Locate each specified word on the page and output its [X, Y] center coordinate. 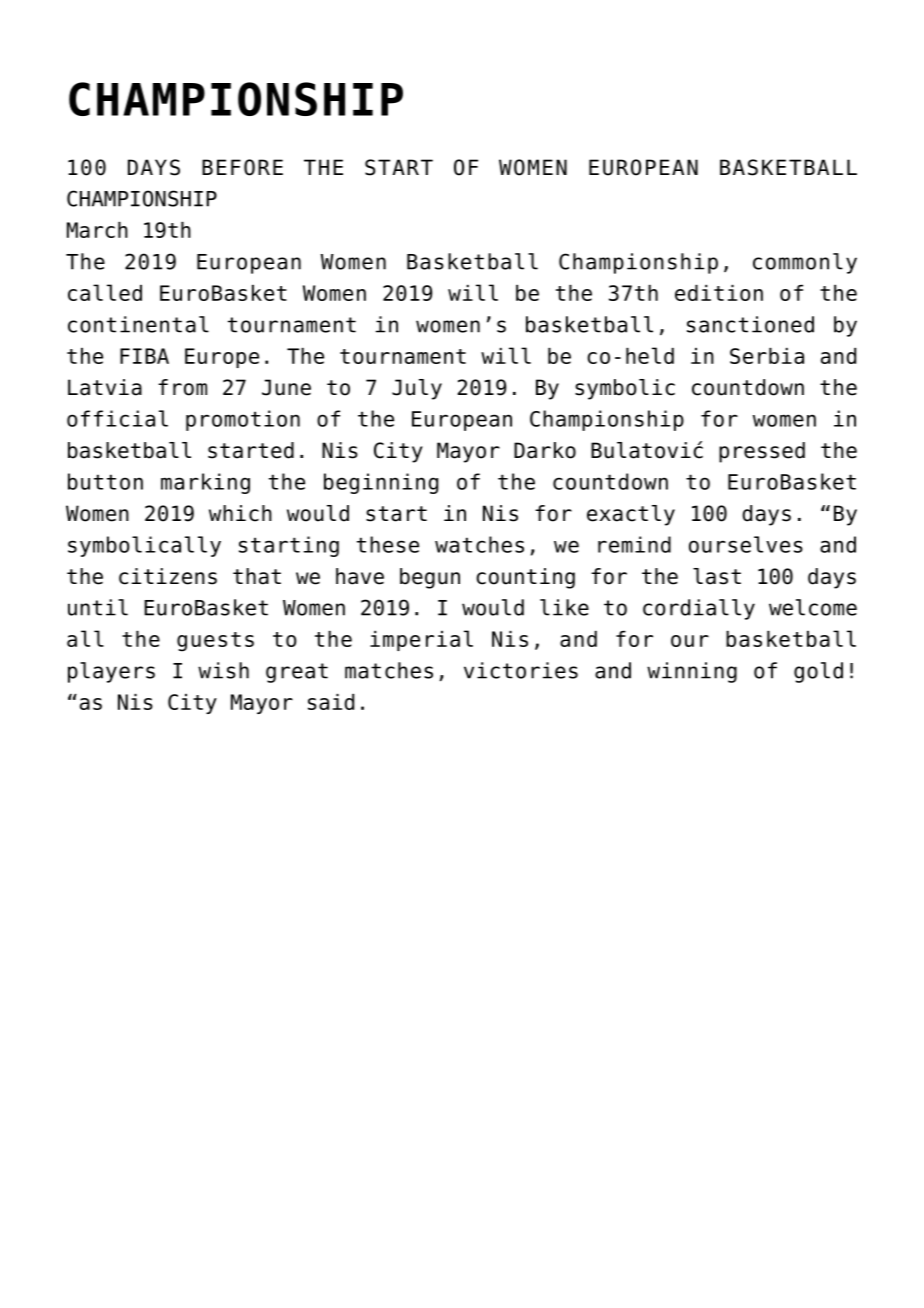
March [97, 230]
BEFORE [242, 167]
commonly [805, 263]
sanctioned [750, 324]
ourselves [746, 544]
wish [223, 670]
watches [479, 544]
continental [138, 324]
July [417, 389]
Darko [545, 450]
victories [521, 670]
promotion [243, 420]
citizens [168, 576]
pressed [762, 452]
